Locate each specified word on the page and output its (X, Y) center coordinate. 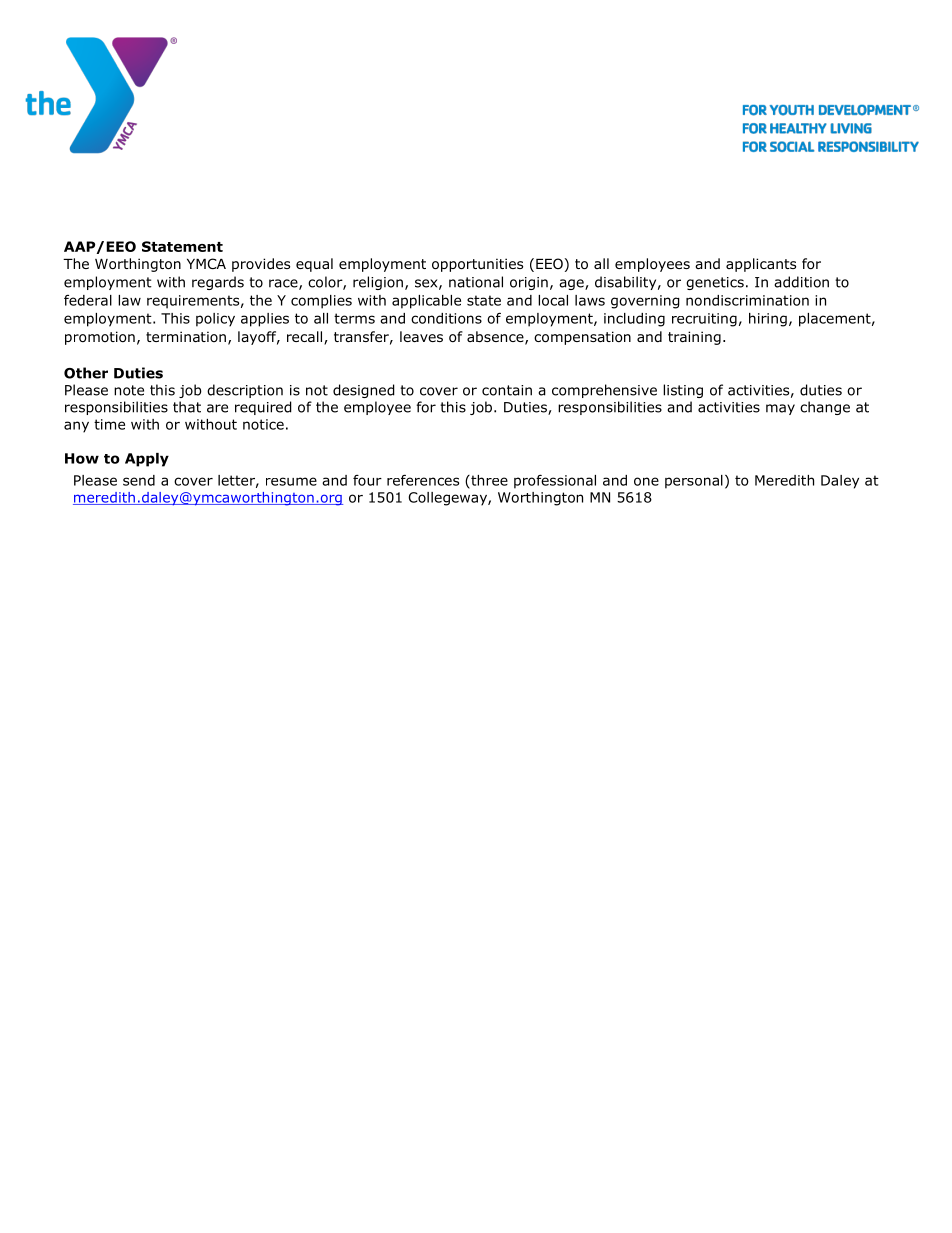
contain (507, 390)
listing (683, 391)
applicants (761, 265)
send (139, 480)
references (423, 480)
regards (218, 283)
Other (86, 373)
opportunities (477, 265)
